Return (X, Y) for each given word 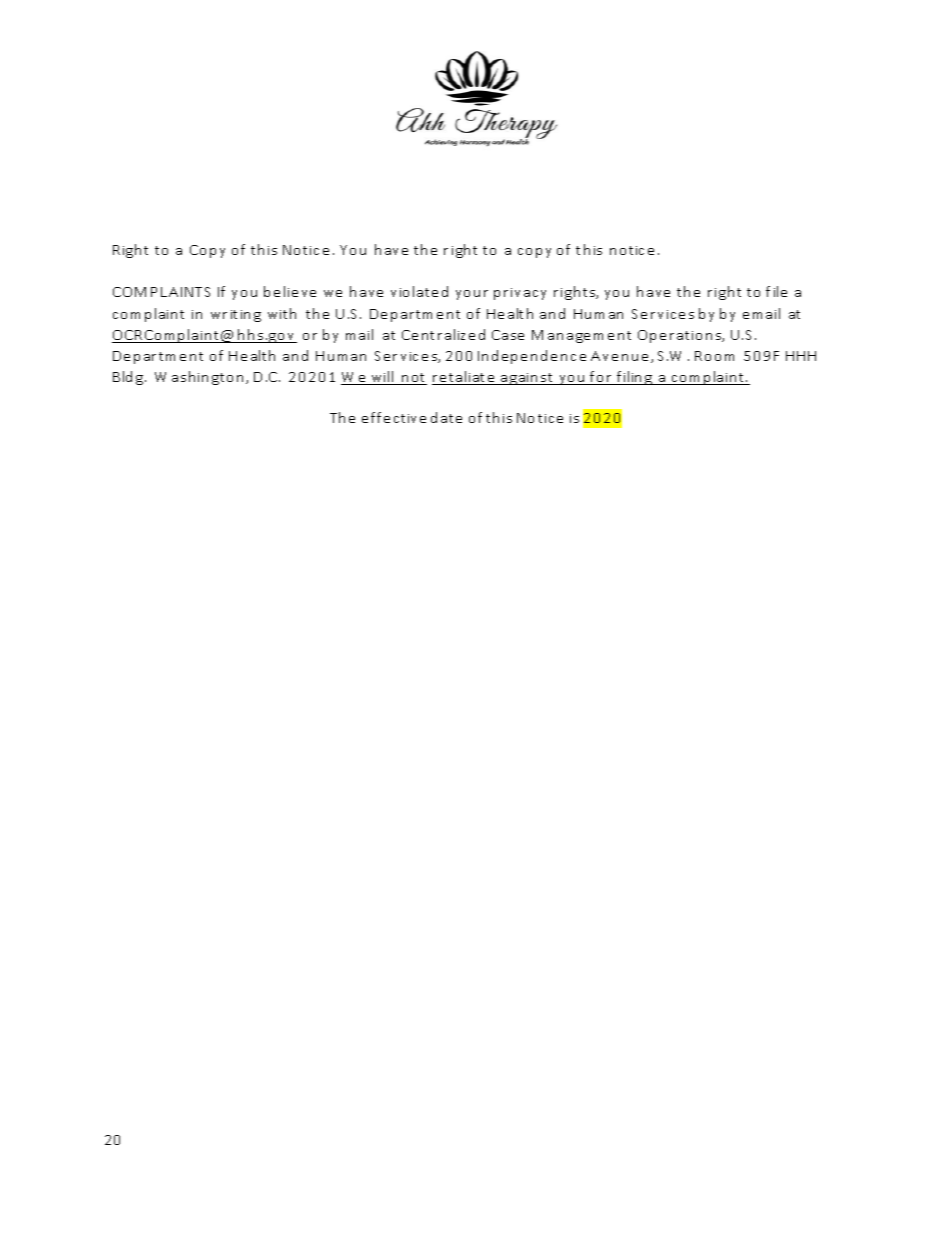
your (472, 295)
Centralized (443, 334)
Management (581, 336)
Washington (201, 378)
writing (236, 316)
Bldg (129, 378)
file (776, 291)
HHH (801, 356)
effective (394, 417)
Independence (532, 357)
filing (635, 378)
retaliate (465, 378)
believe (290, 291)
